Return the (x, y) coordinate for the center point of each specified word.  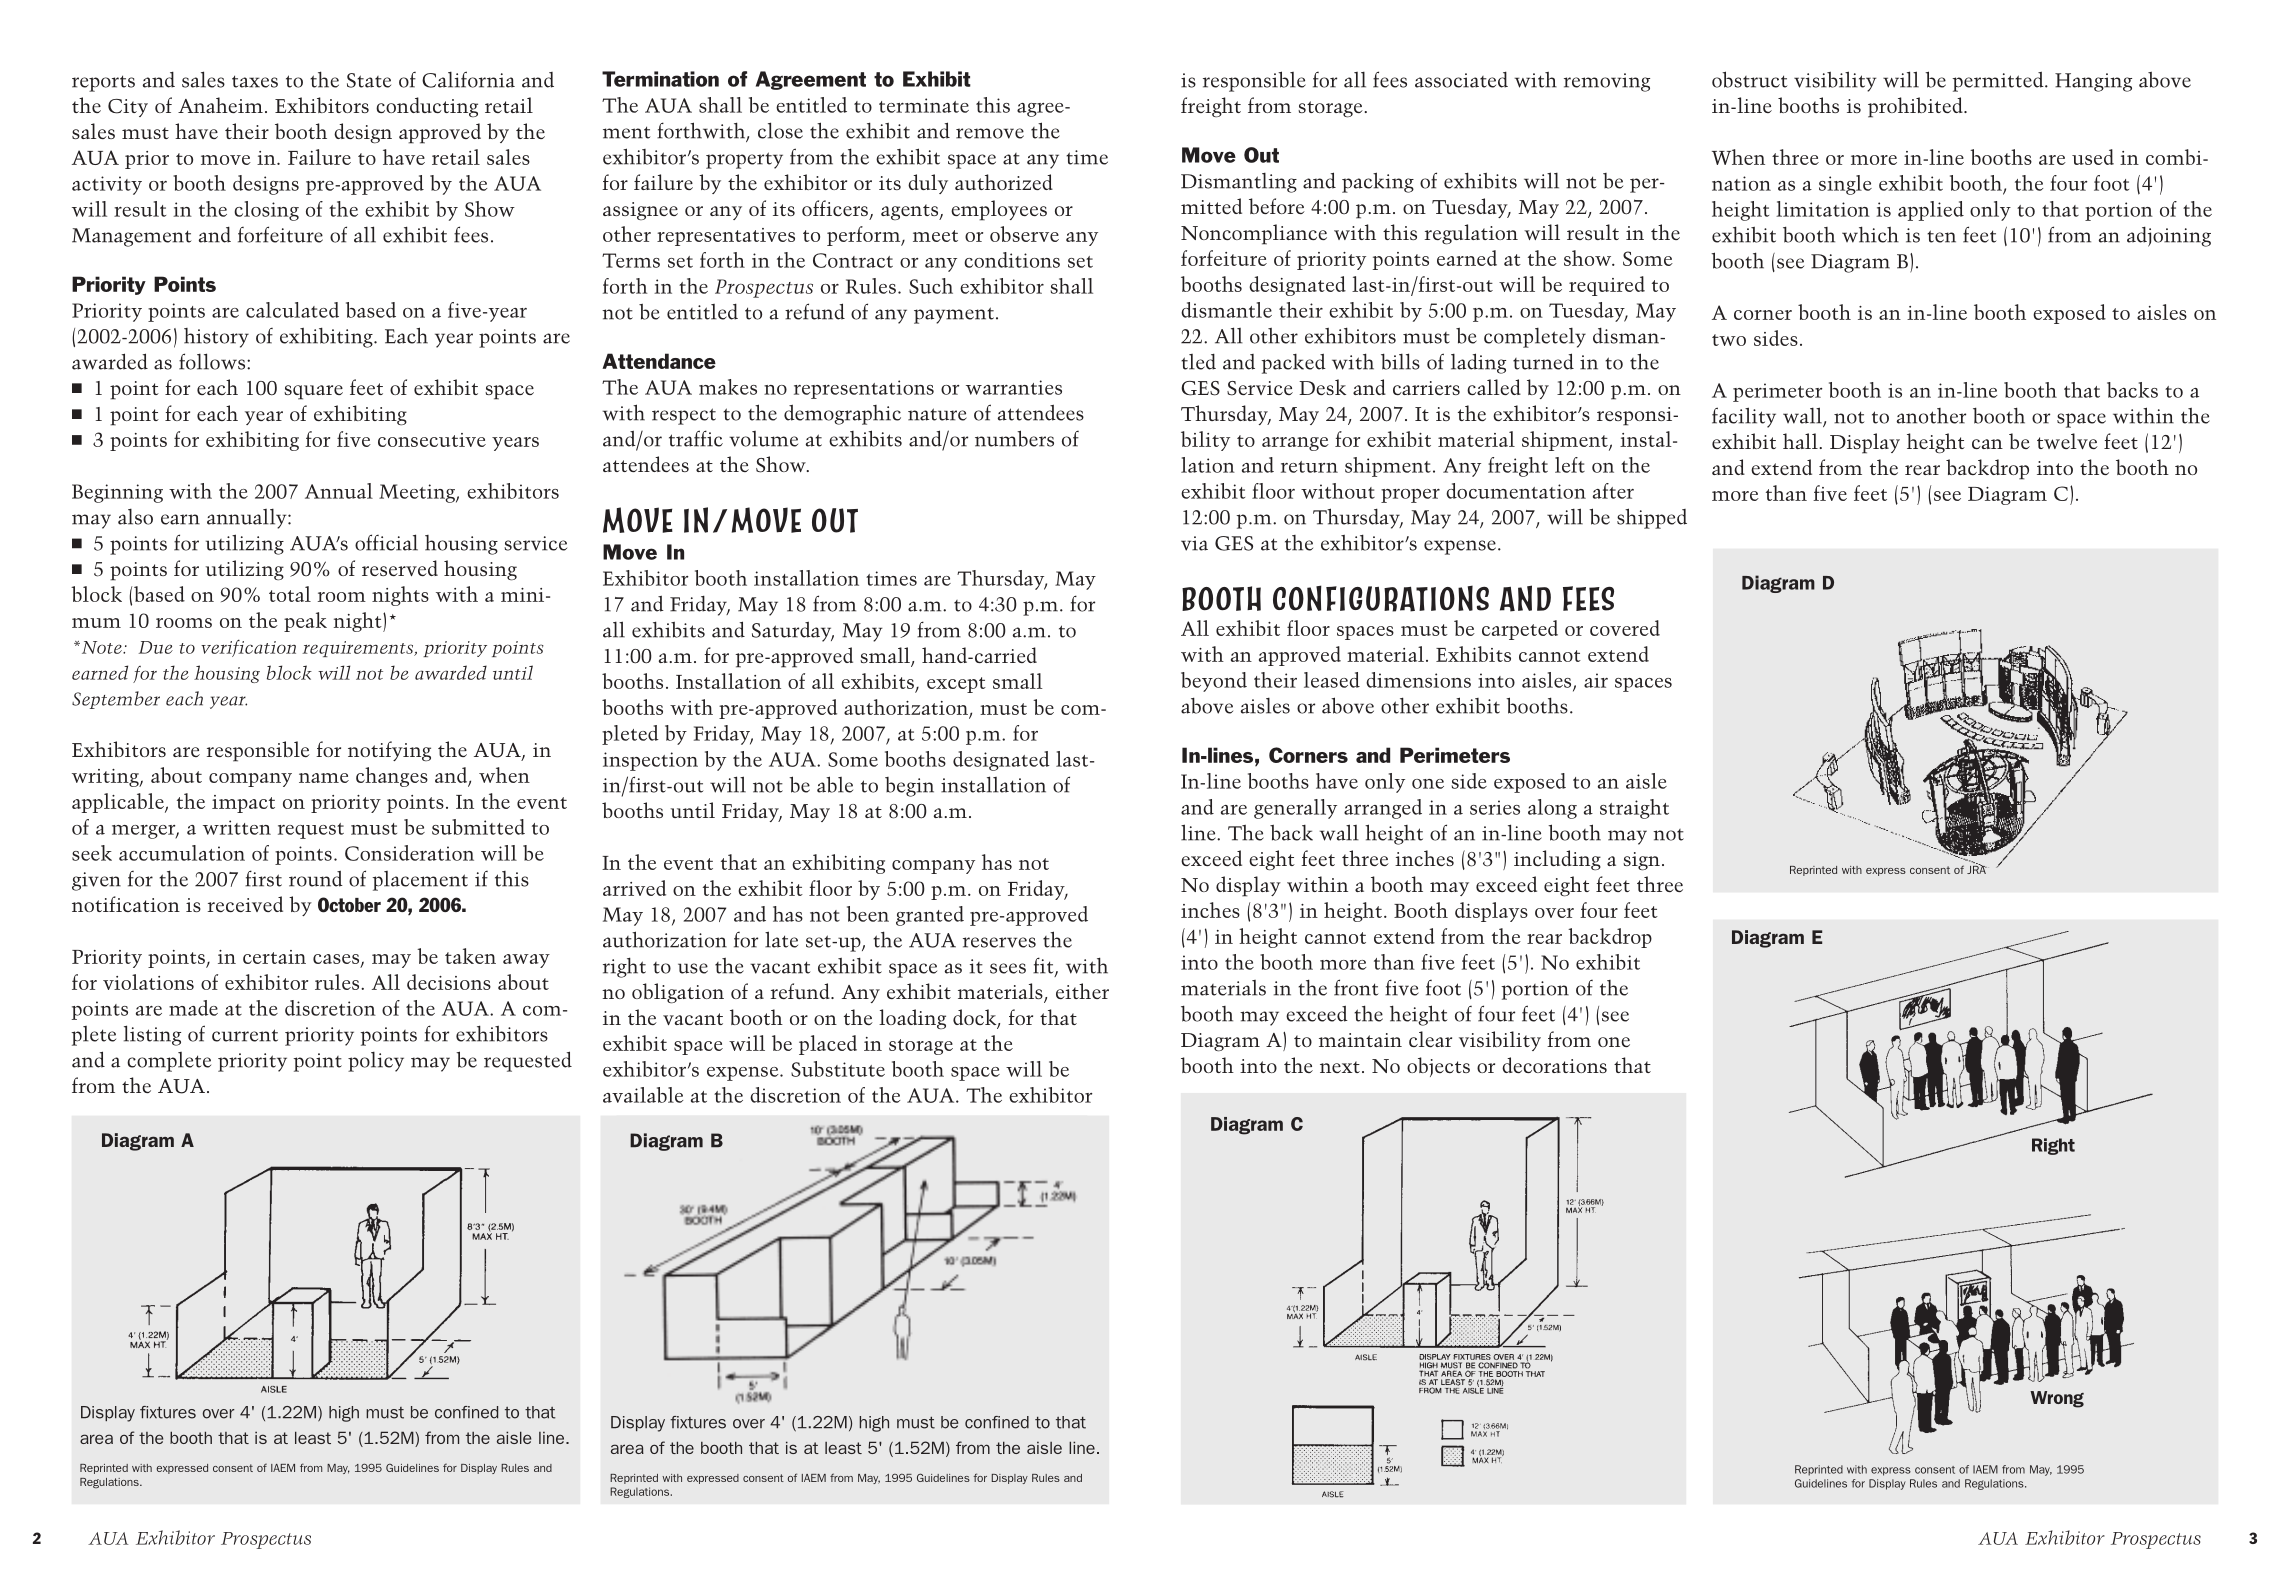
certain (274, 957)
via (1194, 543)
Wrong (2057, 1399)
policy (376, 1061)
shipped (1652, 518)
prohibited (1916, 107)
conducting (427, 107)
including (1557, 860)
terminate (924, 105)
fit (1044, 966)
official (386, 542)
